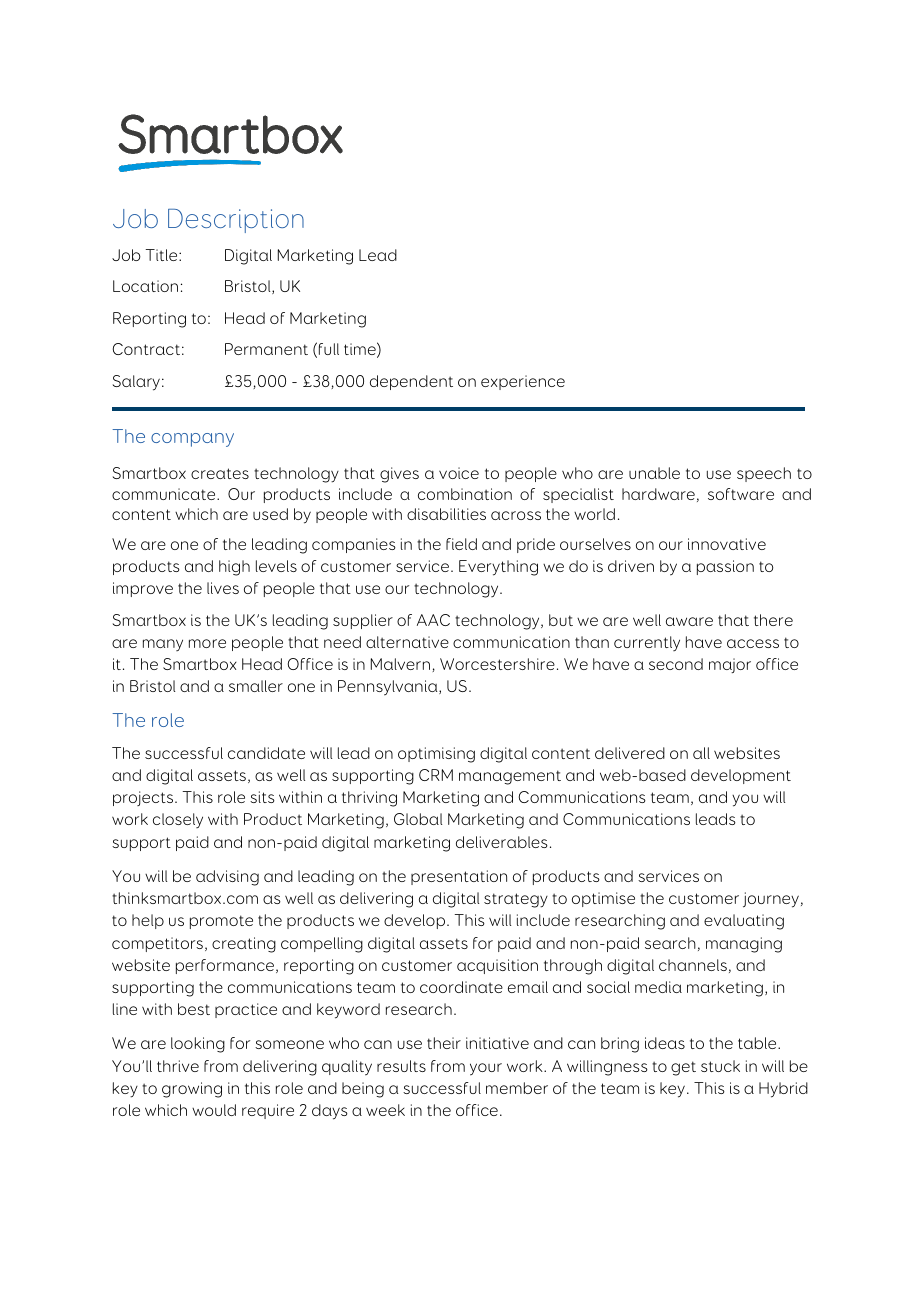 This screenshot has height=1308, width=924. I want to click on company, so click(192, 440).
